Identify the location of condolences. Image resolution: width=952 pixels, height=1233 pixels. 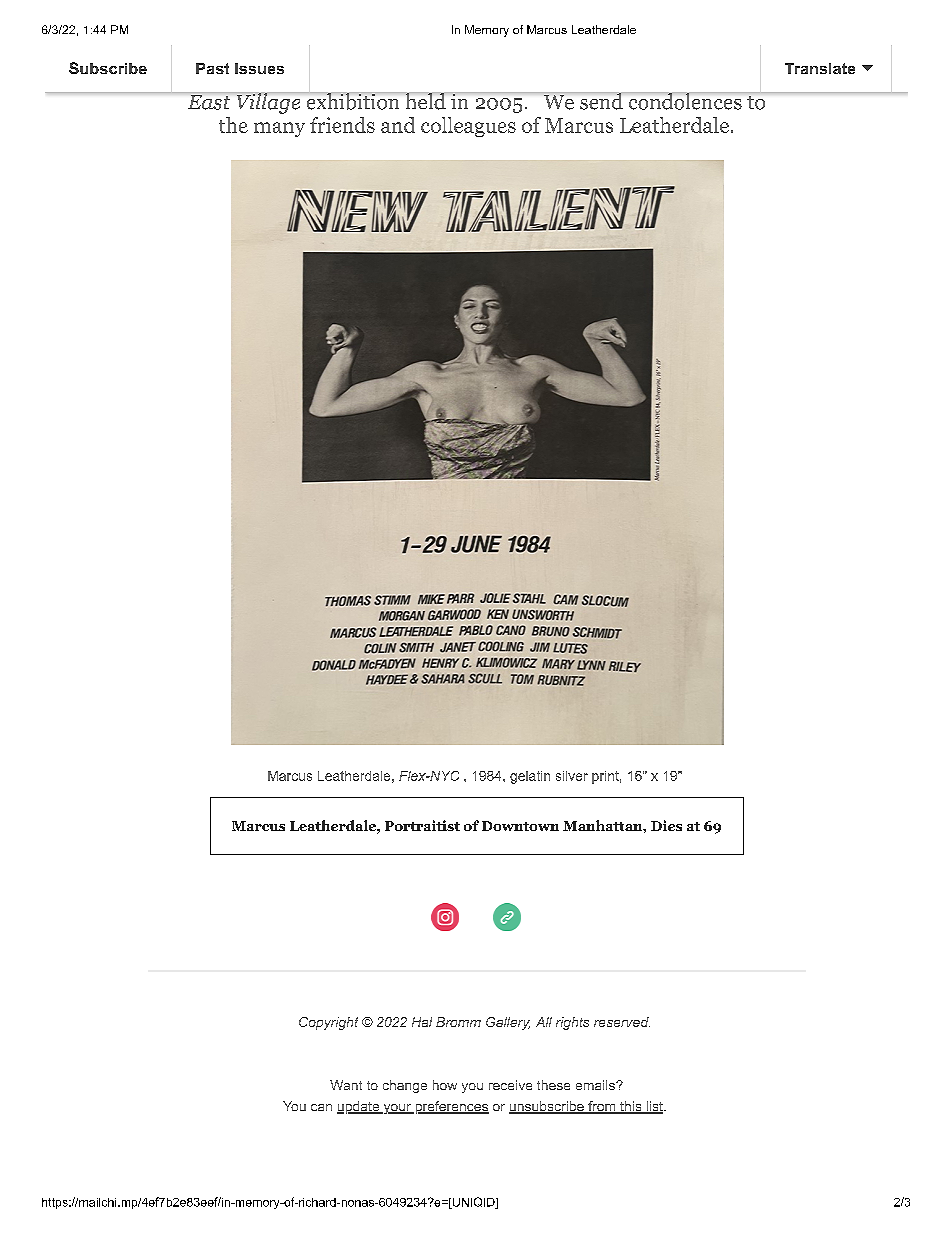
(685, 101).
